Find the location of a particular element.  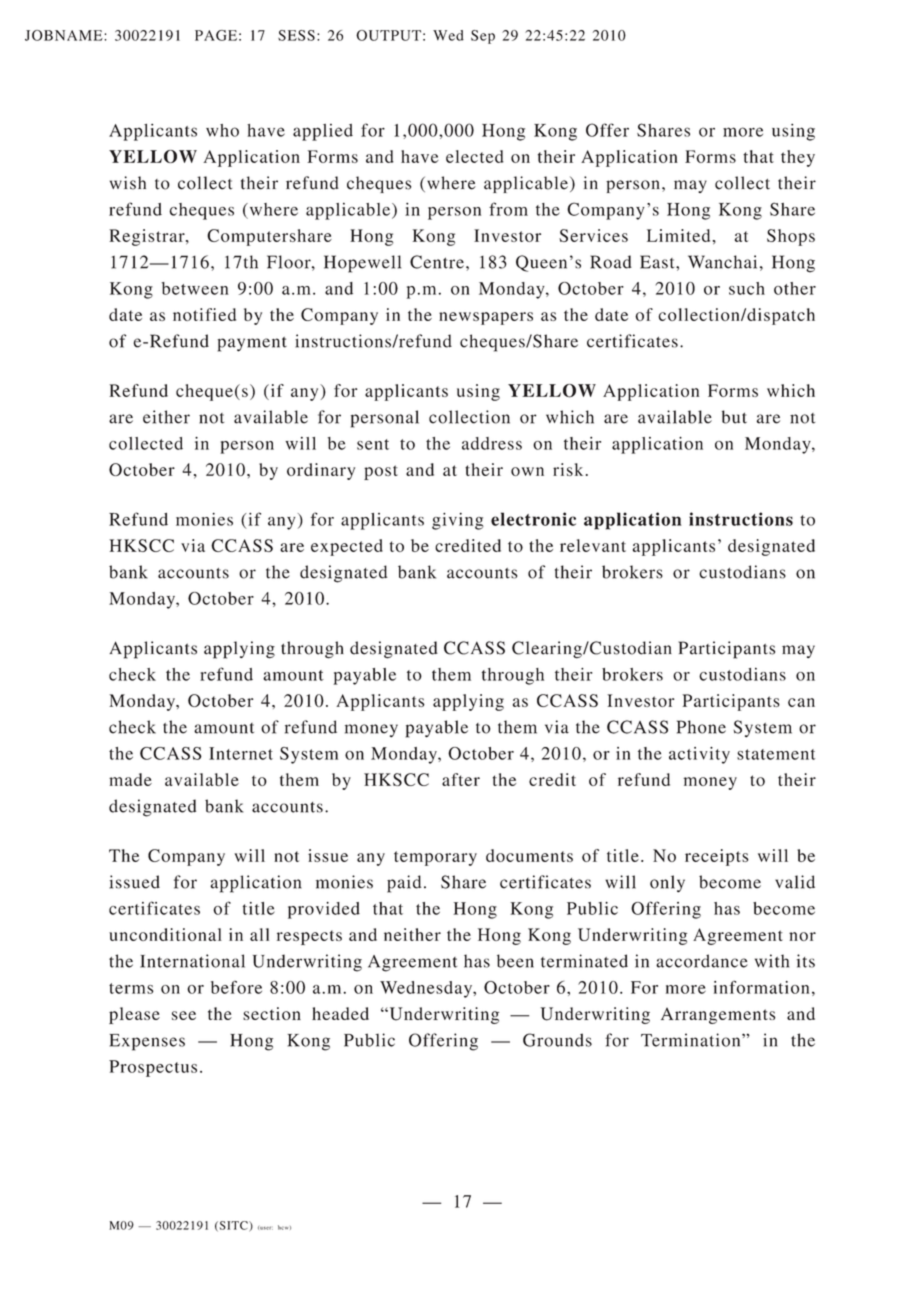

expected is located at coordinates (347, 547).
